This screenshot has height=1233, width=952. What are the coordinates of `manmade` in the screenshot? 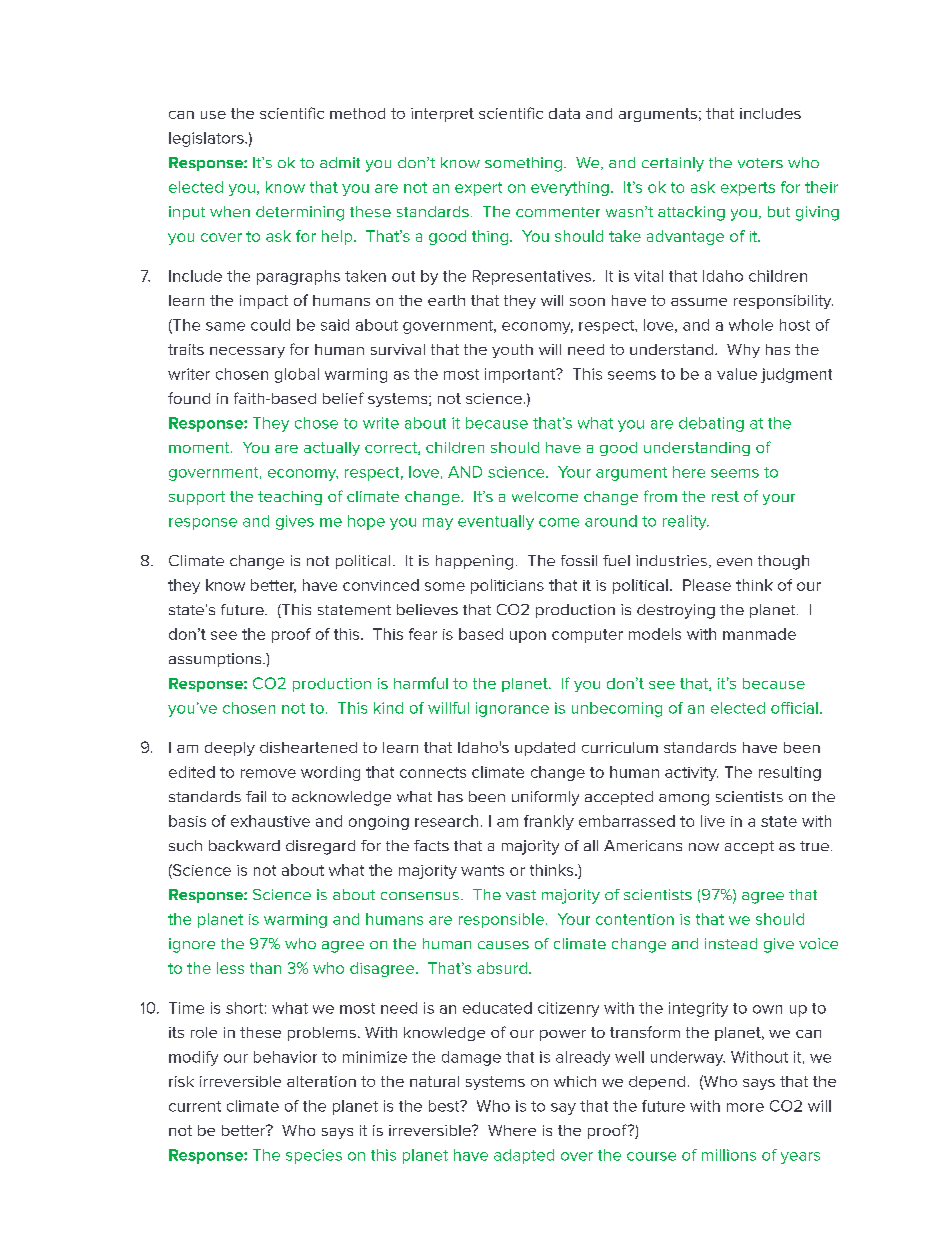 It's located at (759, 634).
